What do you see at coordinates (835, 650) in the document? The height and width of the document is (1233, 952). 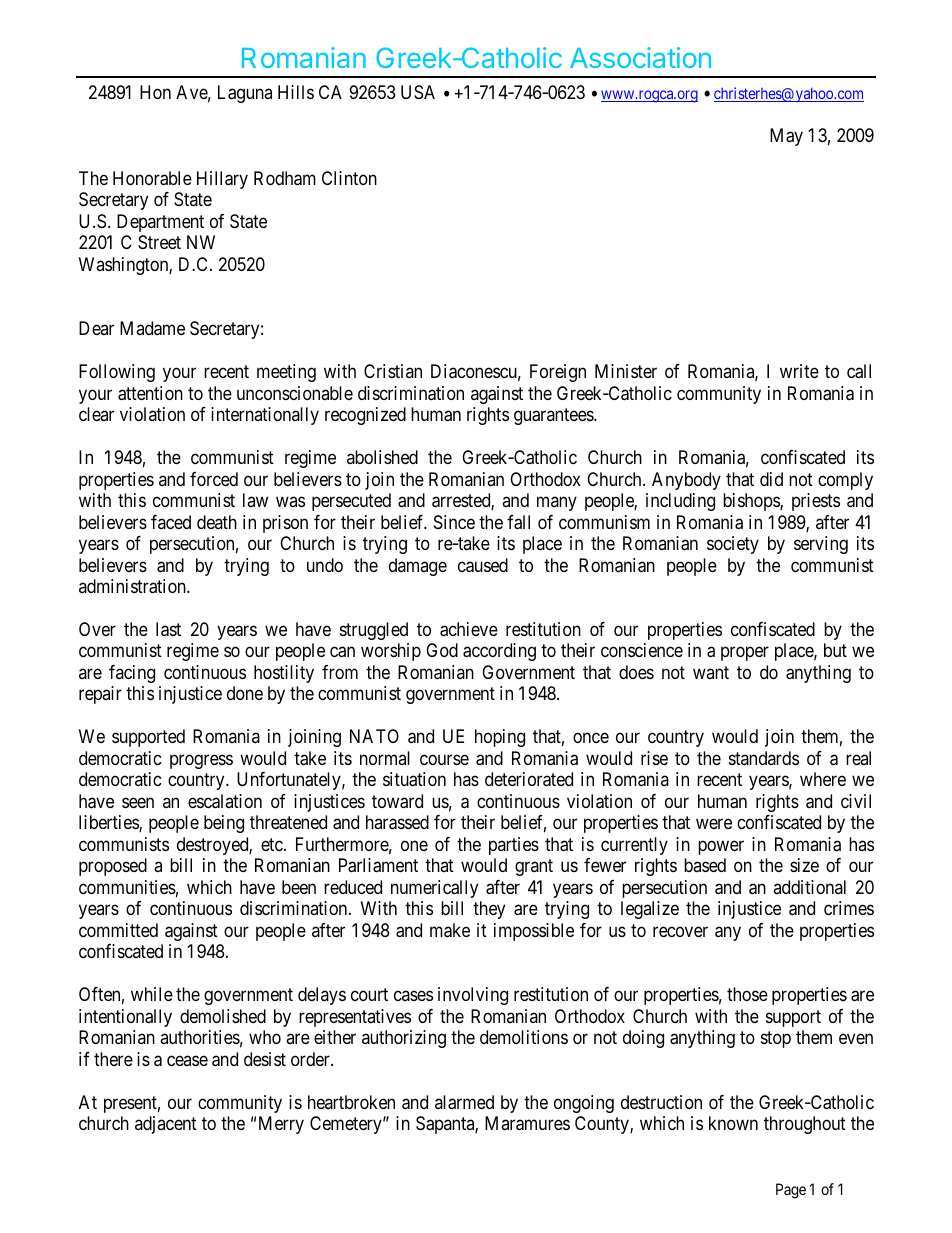 I see `but` at bounding box center [835, 650].
